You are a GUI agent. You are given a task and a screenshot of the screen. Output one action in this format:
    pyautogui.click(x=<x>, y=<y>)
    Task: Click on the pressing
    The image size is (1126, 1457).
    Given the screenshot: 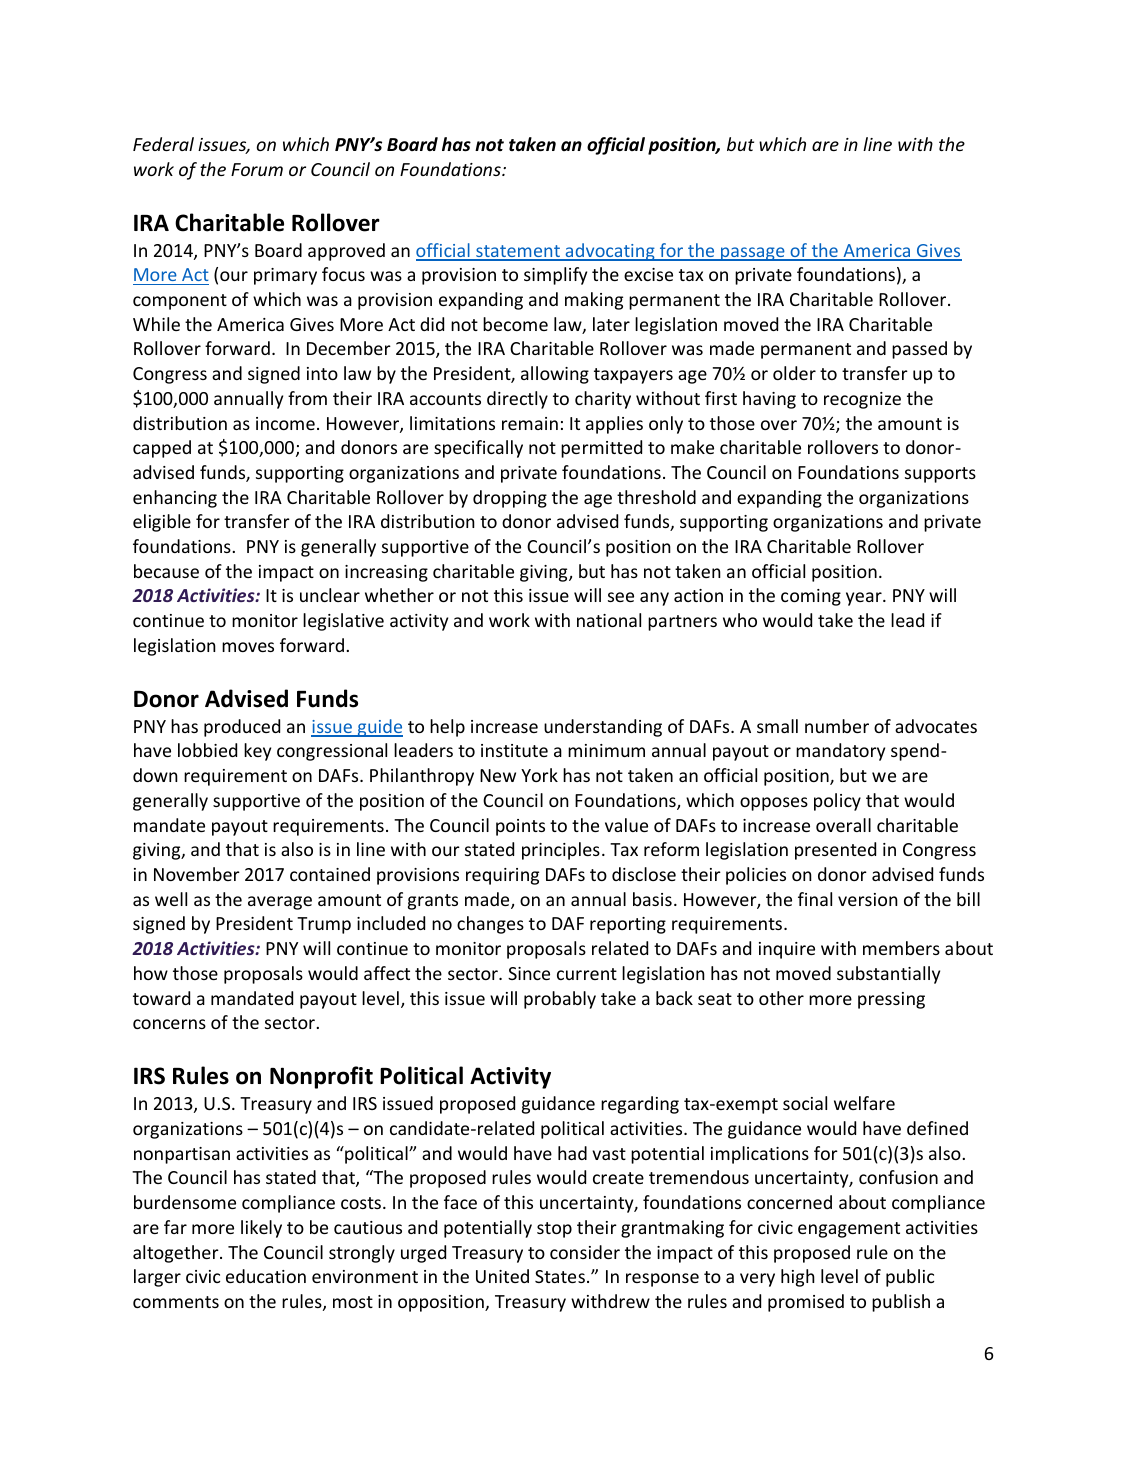 What is the action you would take?
    pyautogui.click(x=891, y=1000)
